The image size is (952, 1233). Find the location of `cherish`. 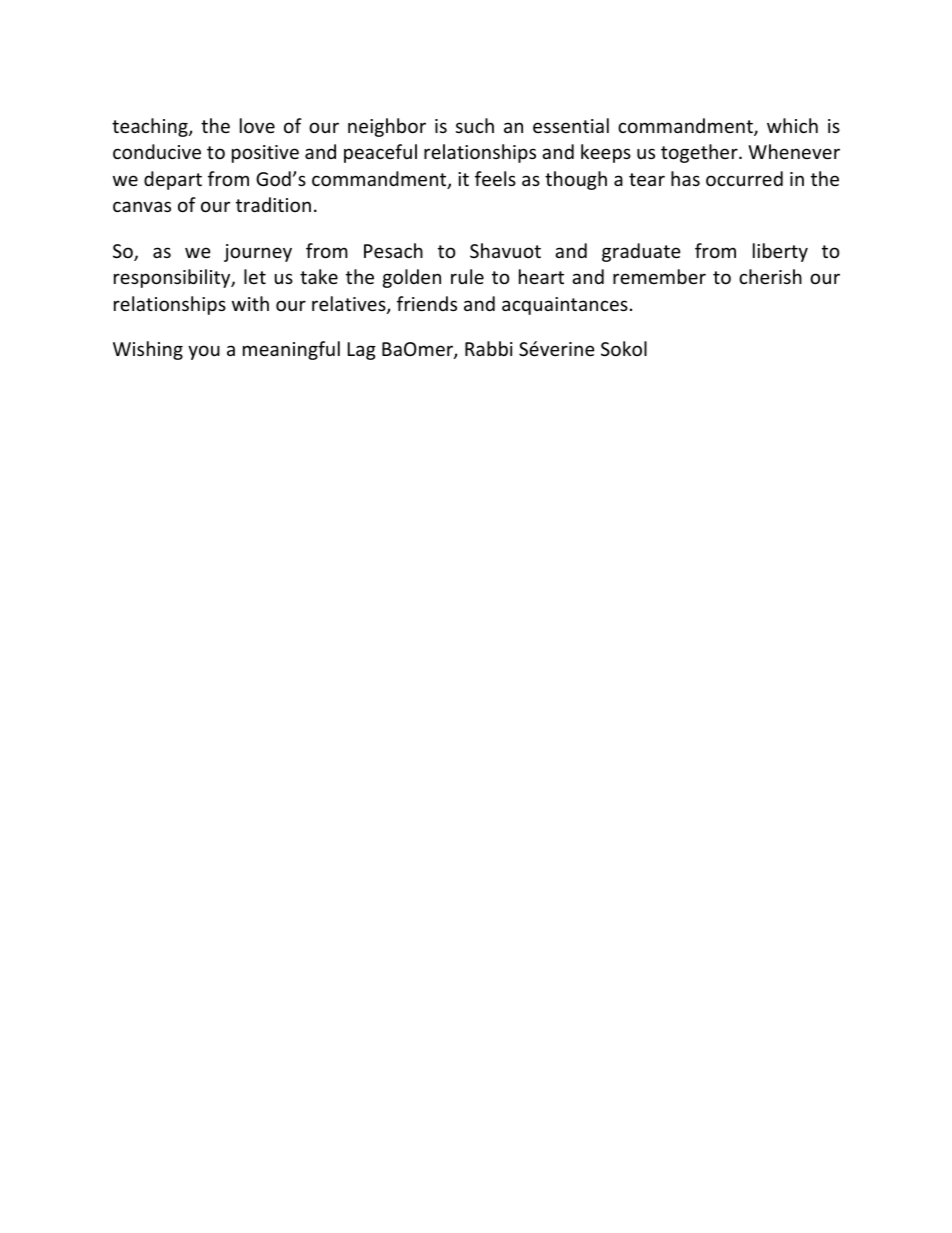

cherish is located at coordinates (770, 276).
